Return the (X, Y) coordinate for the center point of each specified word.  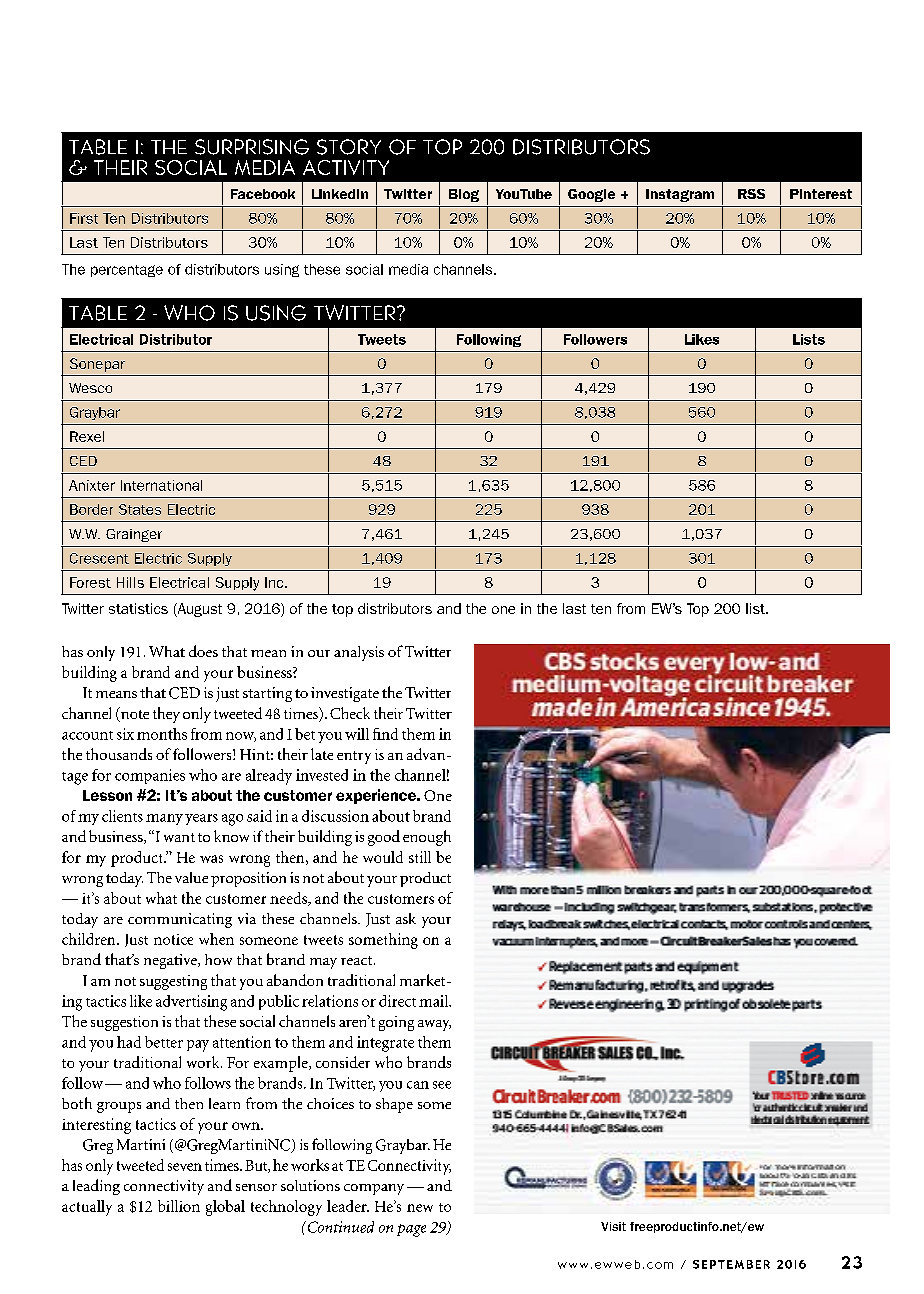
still (420, 857)
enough (427, 838)
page (411, 1230)
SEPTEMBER (731, 1264)
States (140, 509)
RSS (751, 194)
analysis (359, 653)
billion (179, 1206)
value (191, 877)
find (385, 734)
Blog (464, 195)
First (84, 218)
